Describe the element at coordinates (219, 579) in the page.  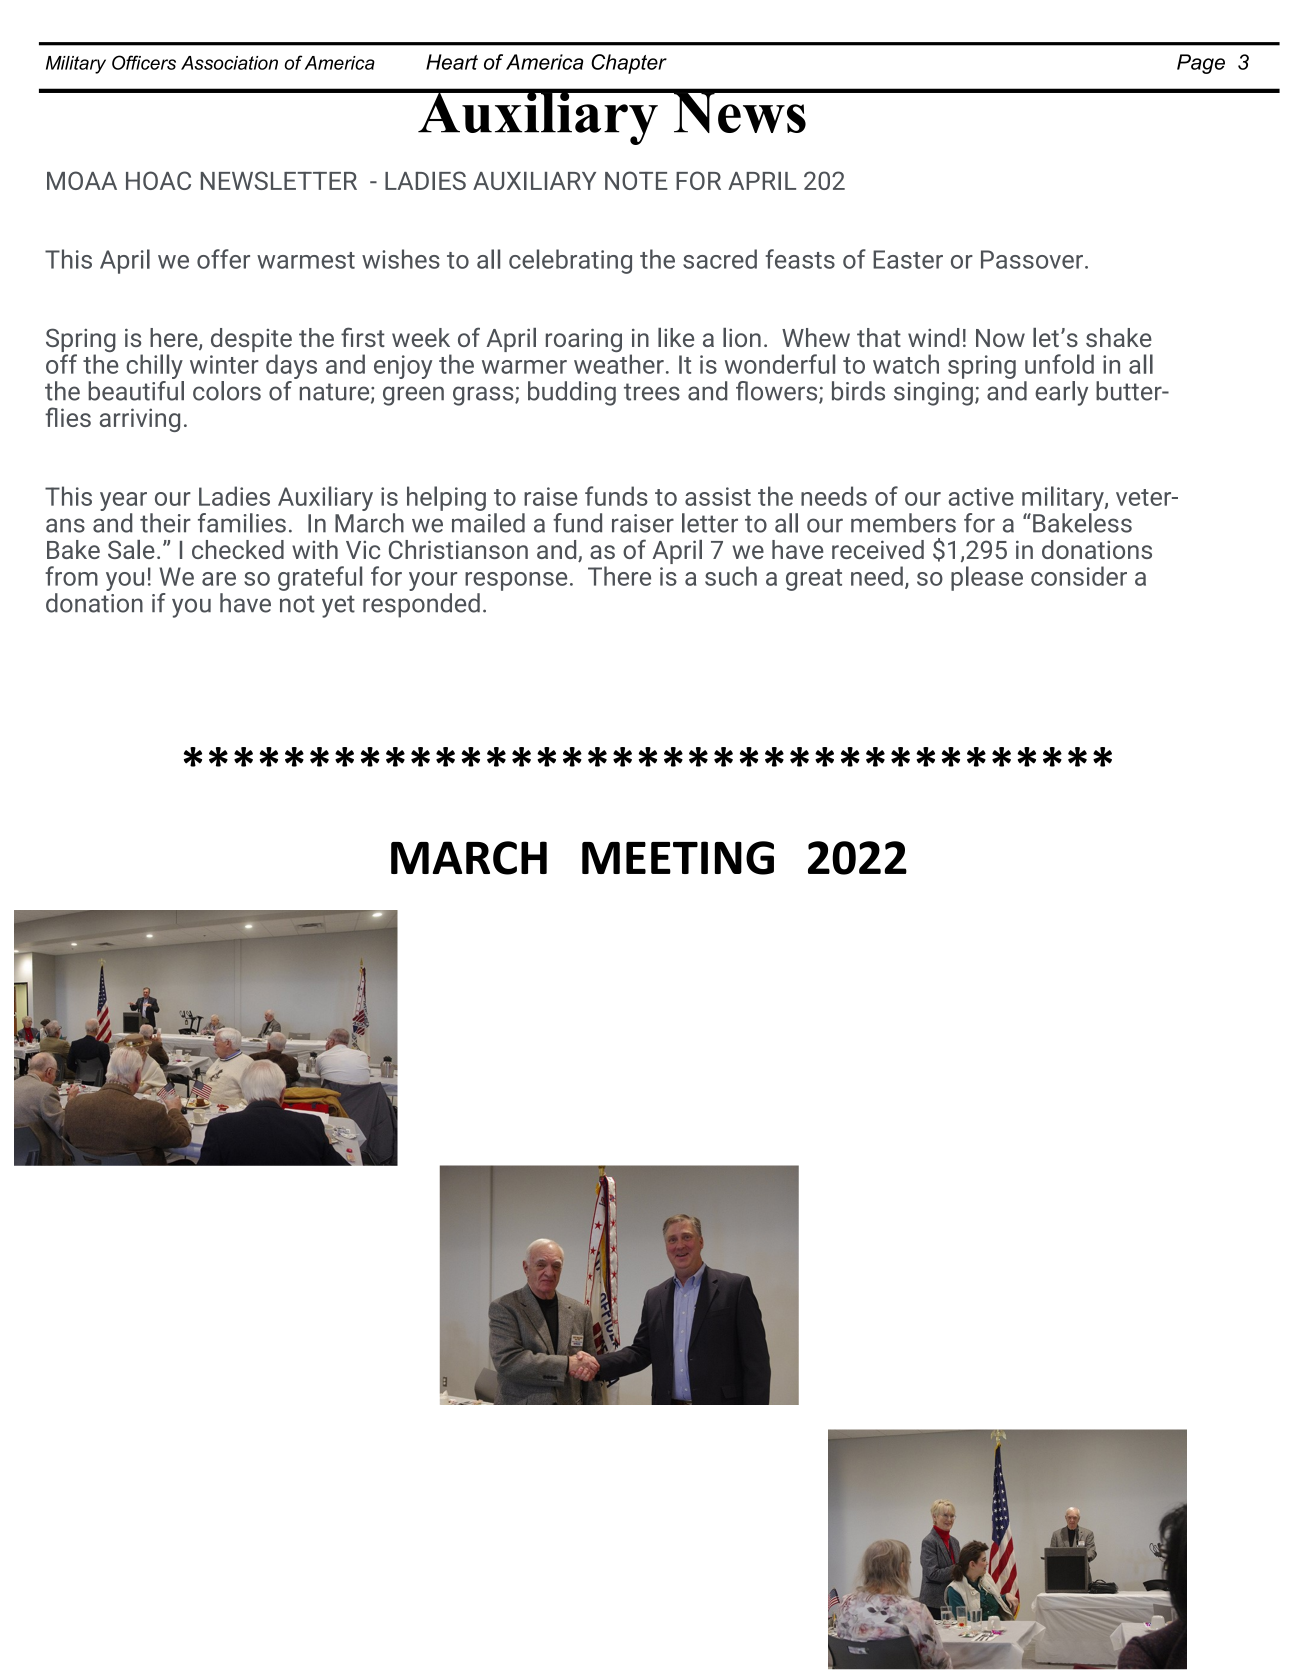
I see `are` at that location.
